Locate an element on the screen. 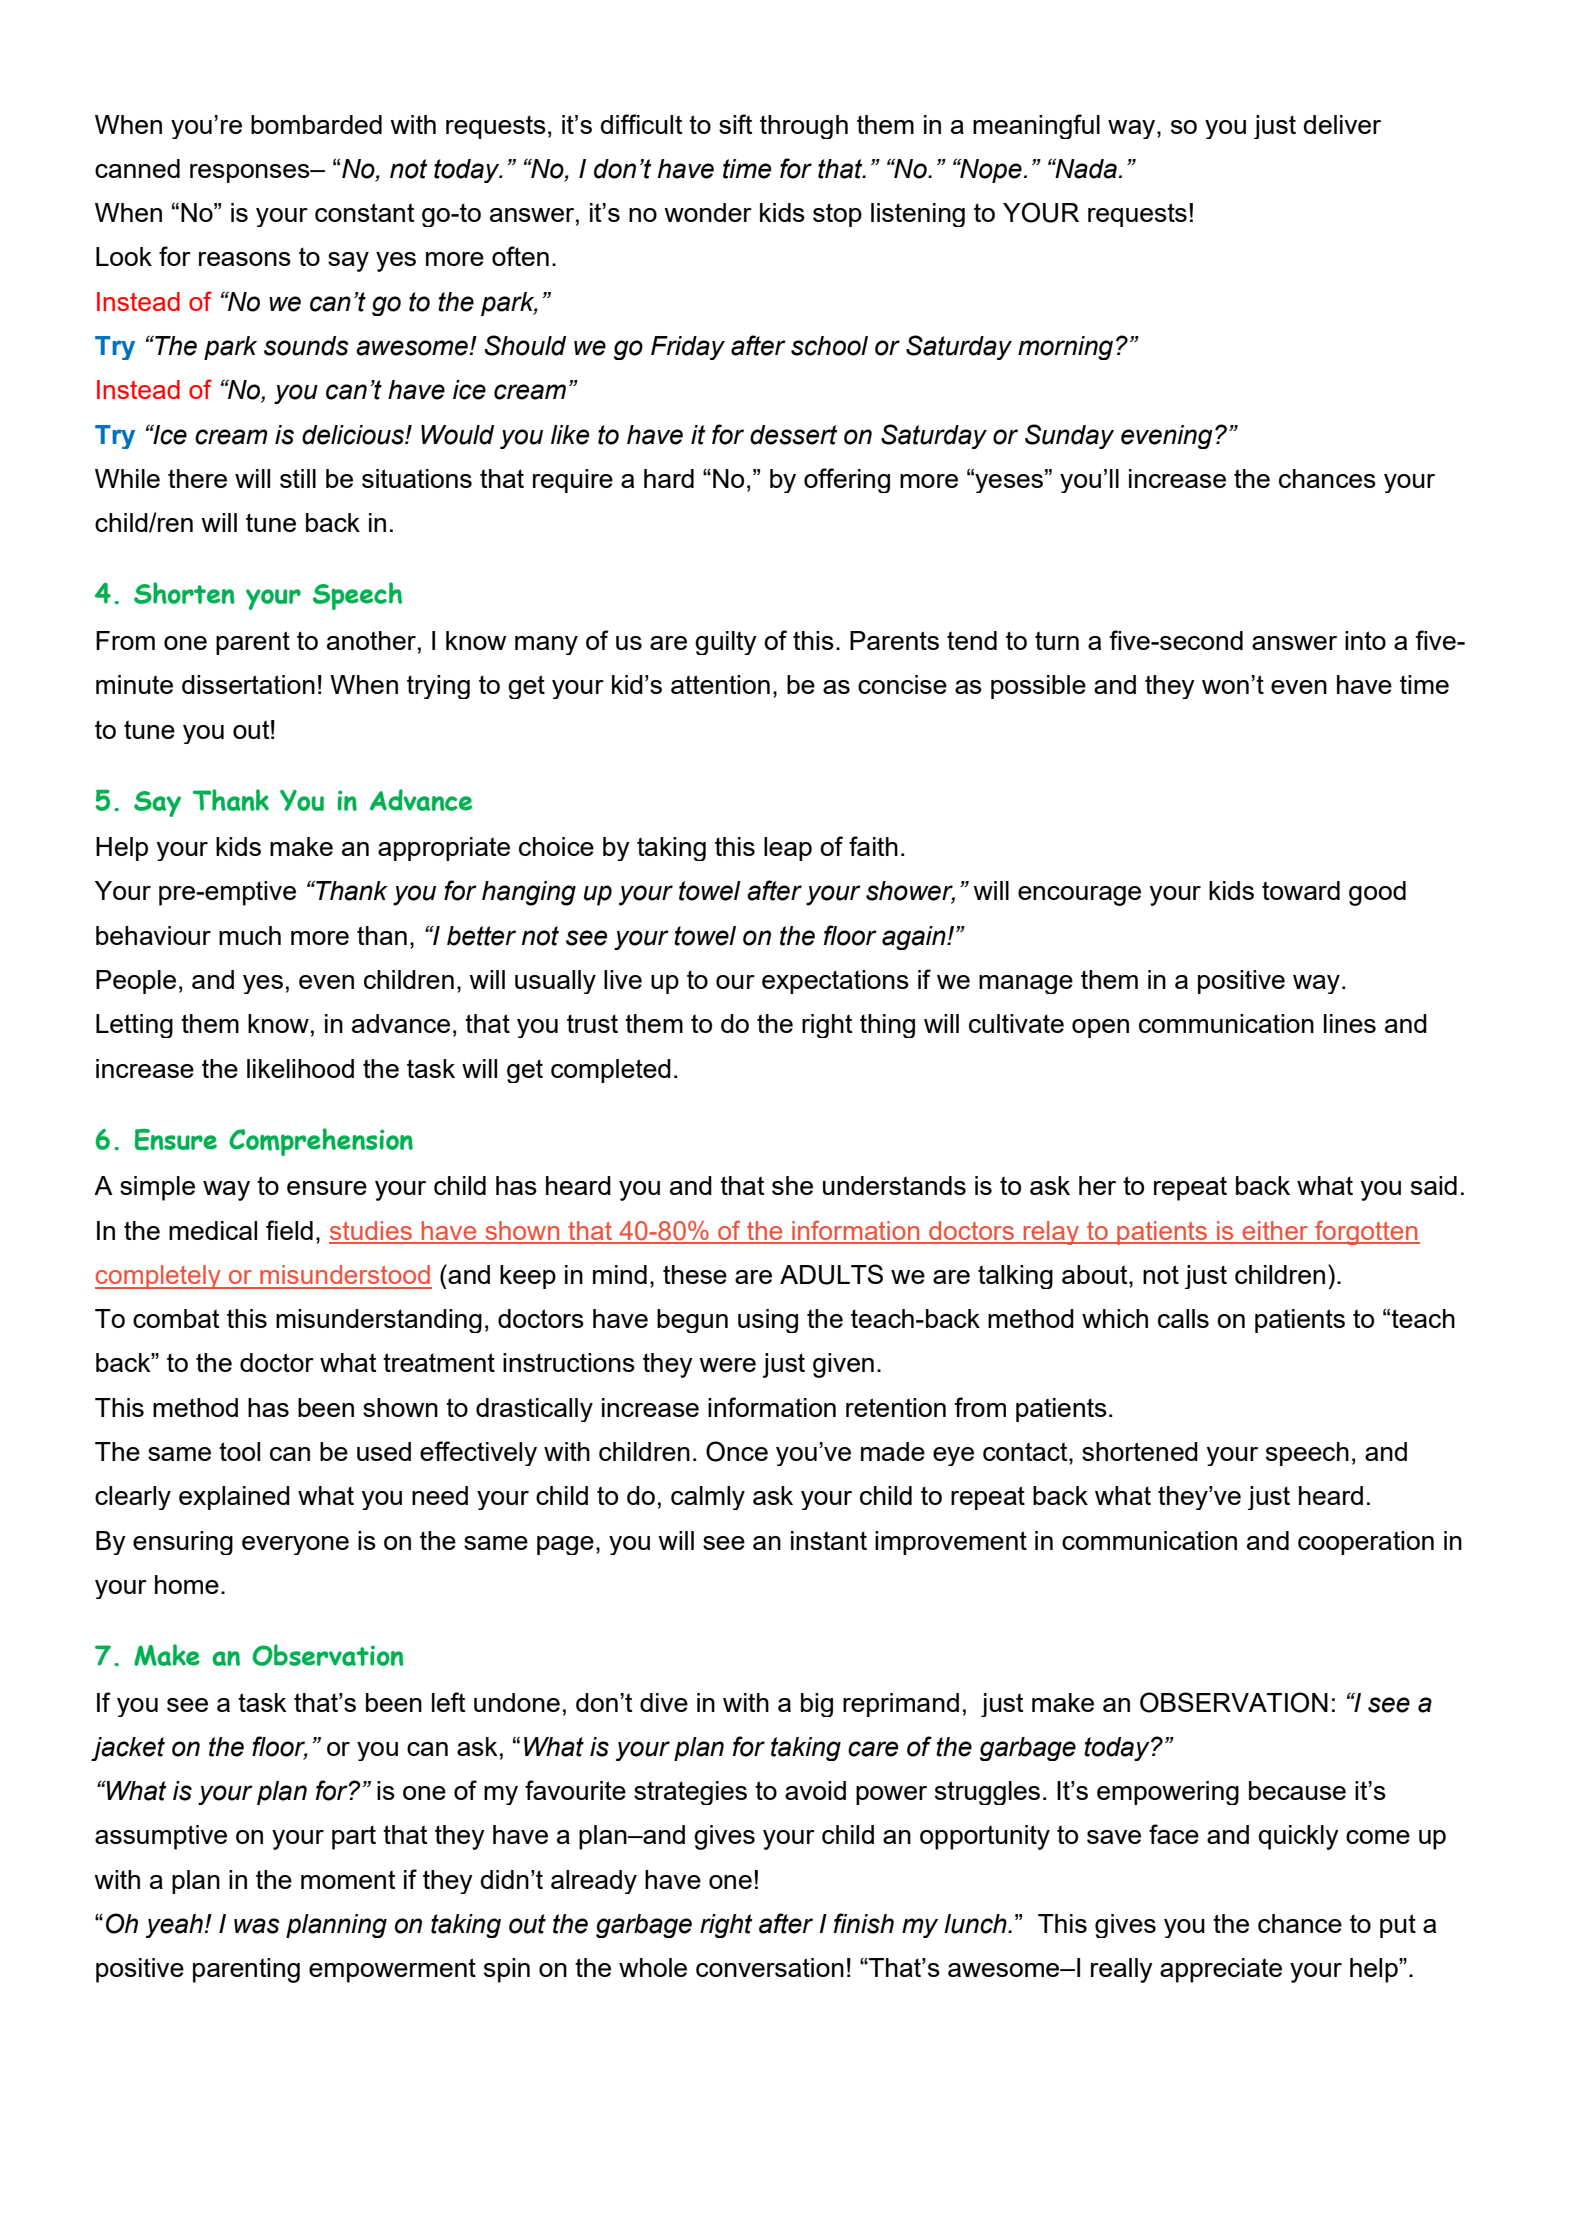  appreciate is located at coordinates (1221, 1970).
